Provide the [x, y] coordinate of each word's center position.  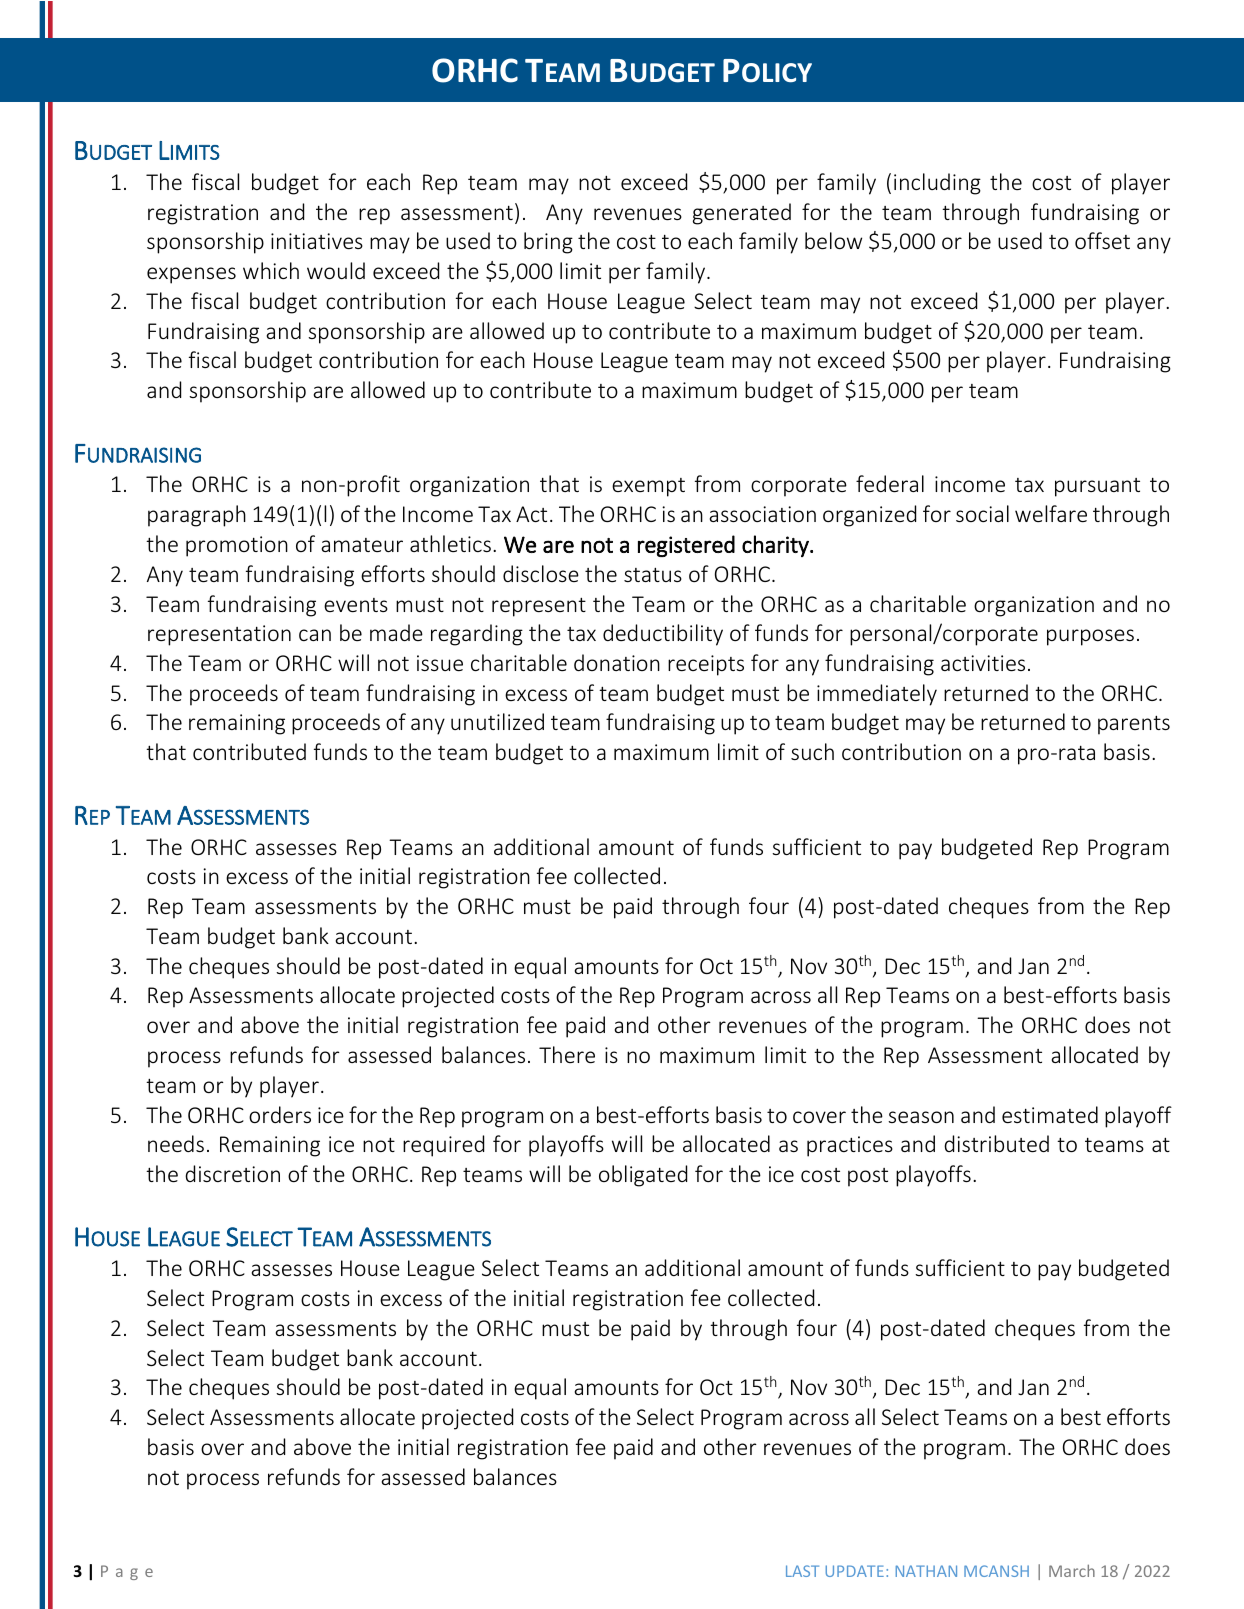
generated [742, 214]
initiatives [317, 241]
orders [280, 1114]
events [356, 605]
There [567, 1054]
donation [617, 662]
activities [983, 663]
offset [1102, 240]
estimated [1050, 1114]
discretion [232, 1173]
